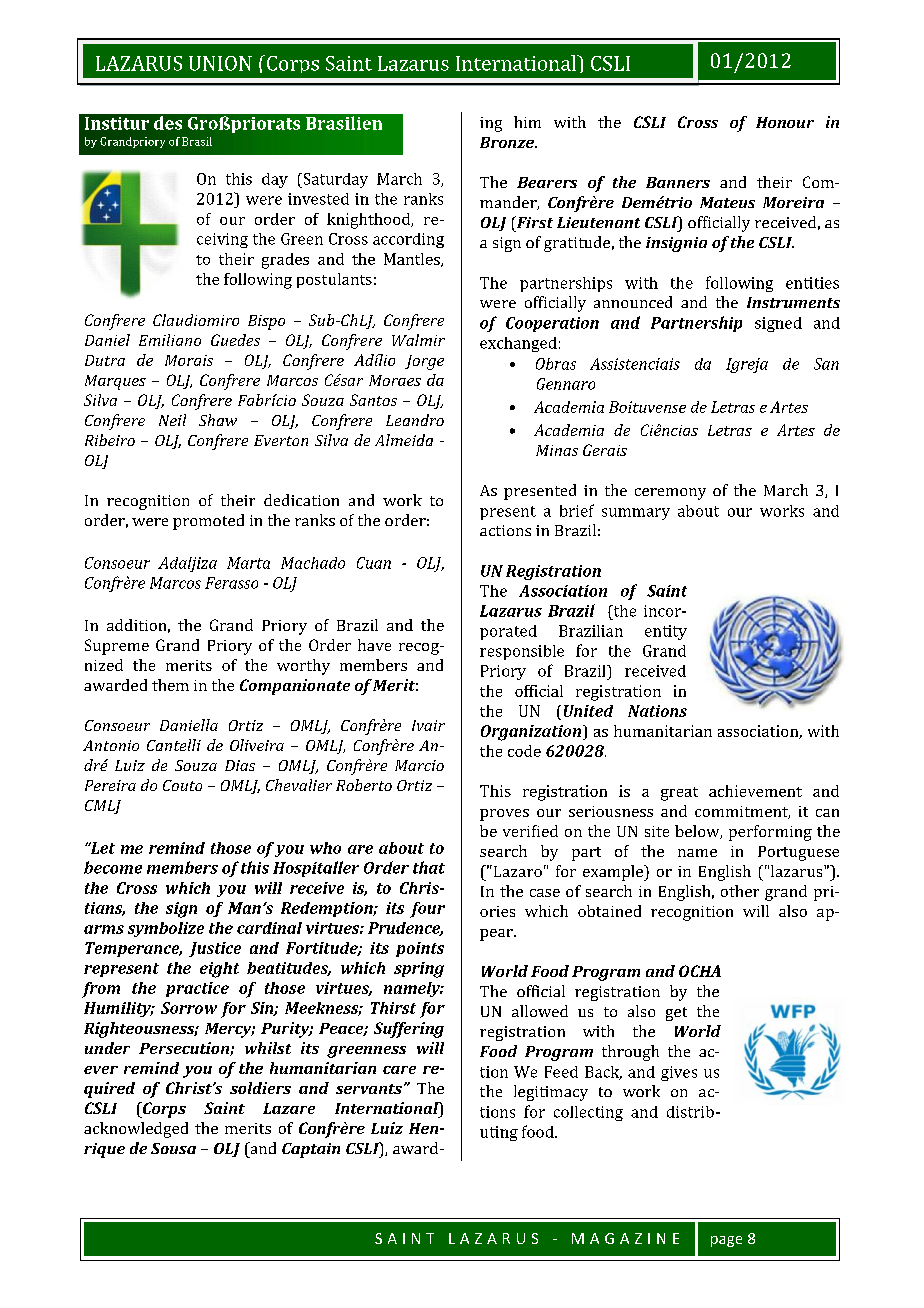 This screenshot has width=924, height=1308. Describe the element at coordinates (170, 685) in the screenshot. I see `them` at that location.
